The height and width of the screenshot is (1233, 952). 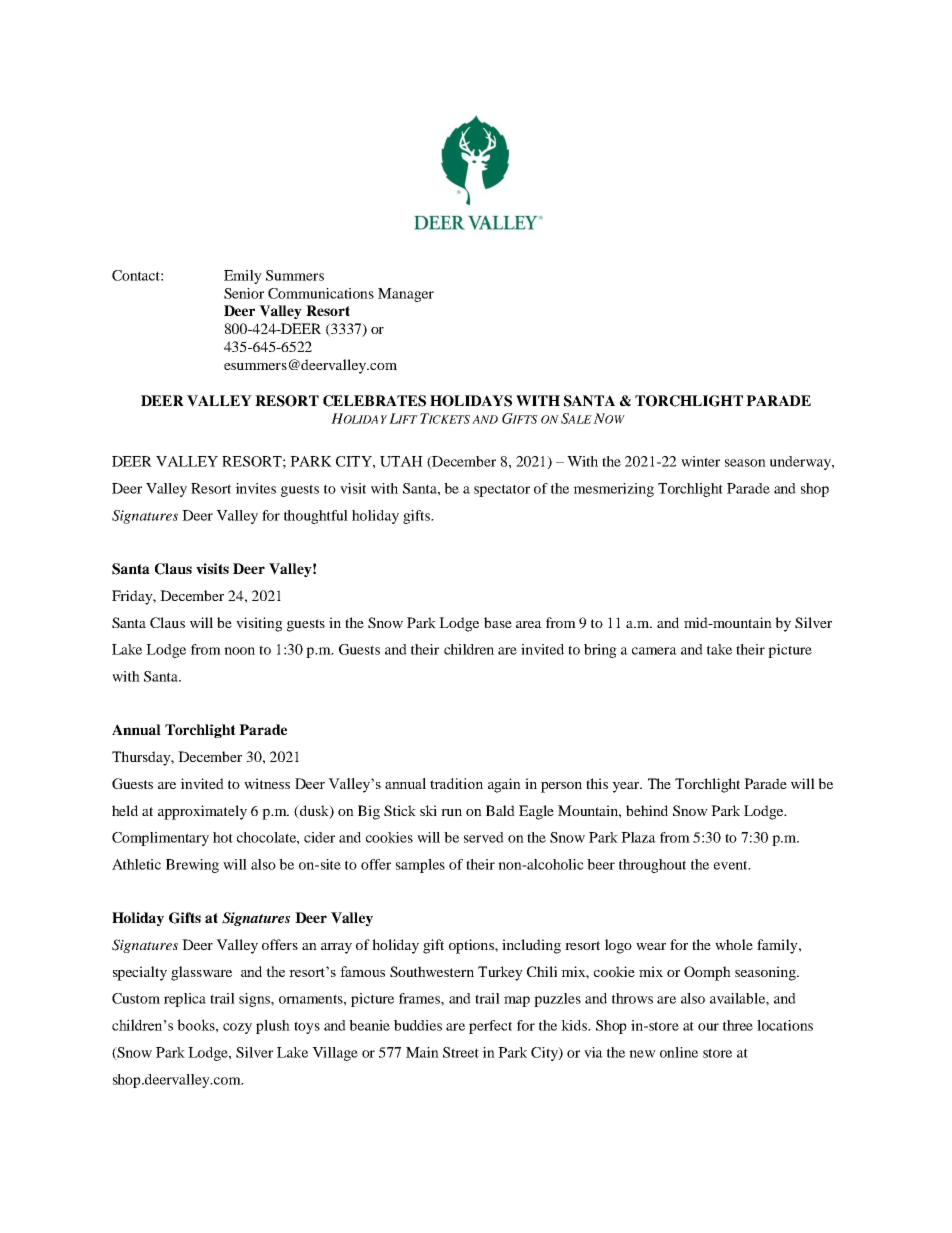 I want to click on winter, so click(x=700, y=461).
